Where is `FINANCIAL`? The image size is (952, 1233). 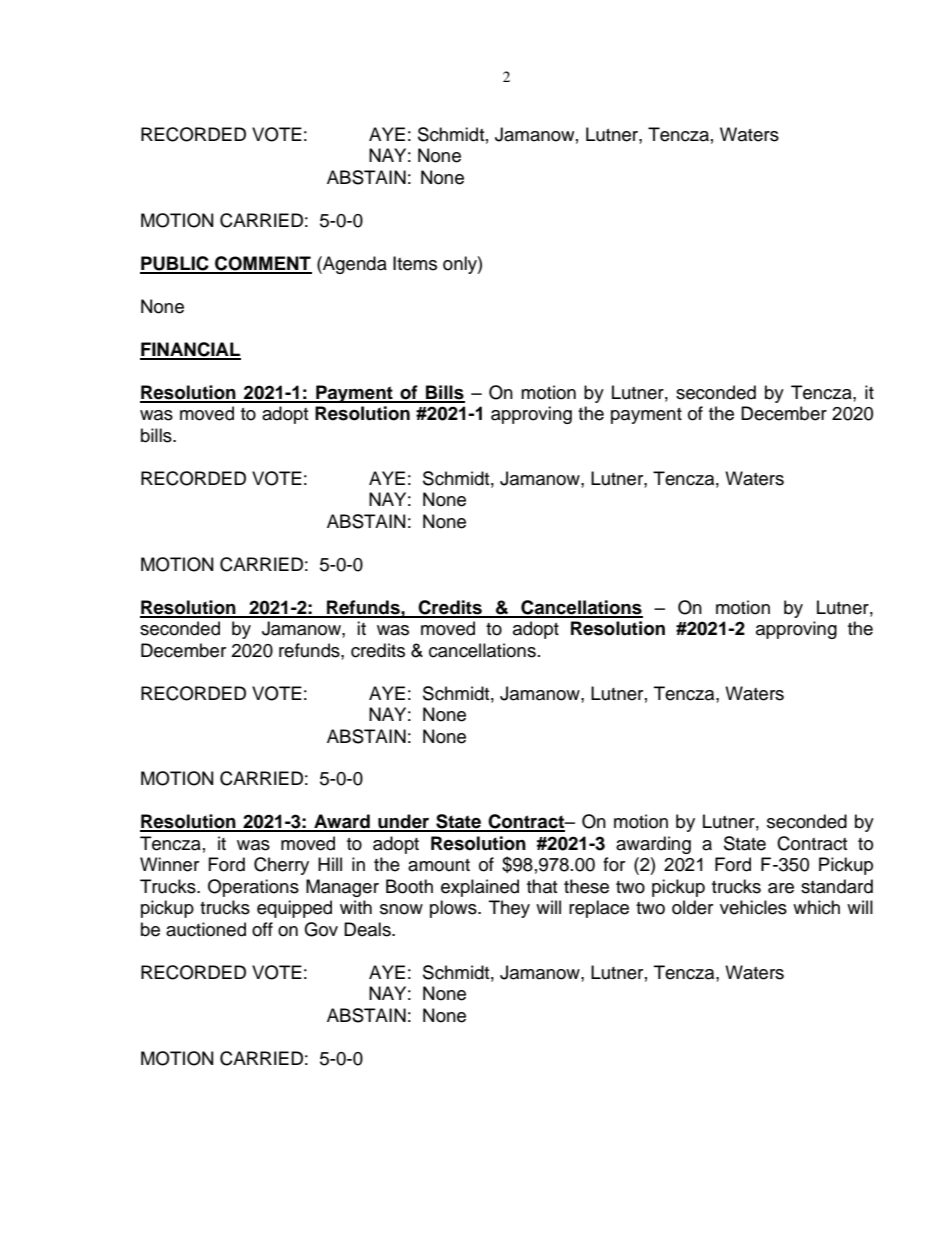 FINANCIAL is located at coordinates (190, 350).
